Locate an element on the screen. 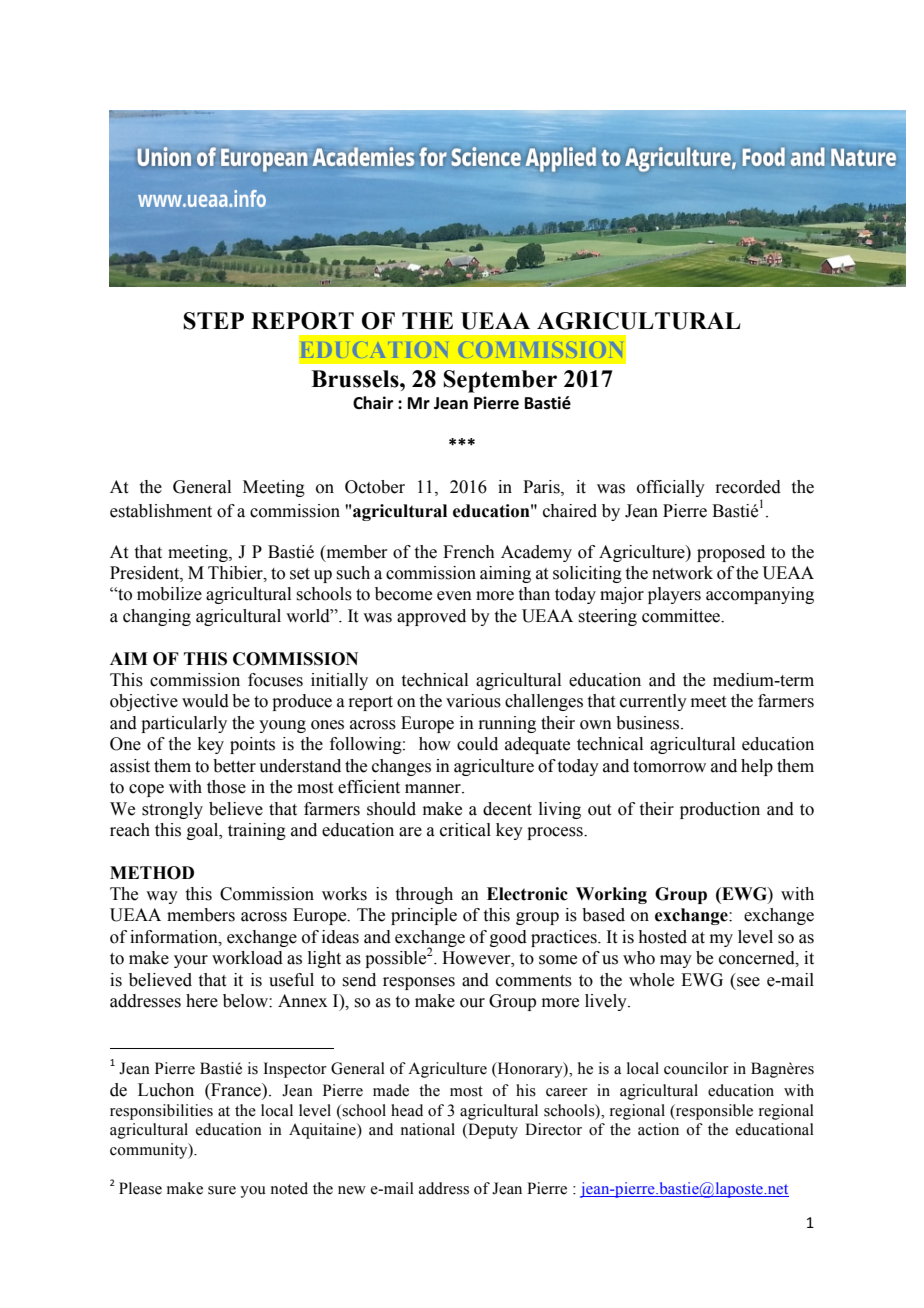 Image resolution: width=924 pixels, height=1308 pixels. mobilize is located at coordinates (169, 594).
